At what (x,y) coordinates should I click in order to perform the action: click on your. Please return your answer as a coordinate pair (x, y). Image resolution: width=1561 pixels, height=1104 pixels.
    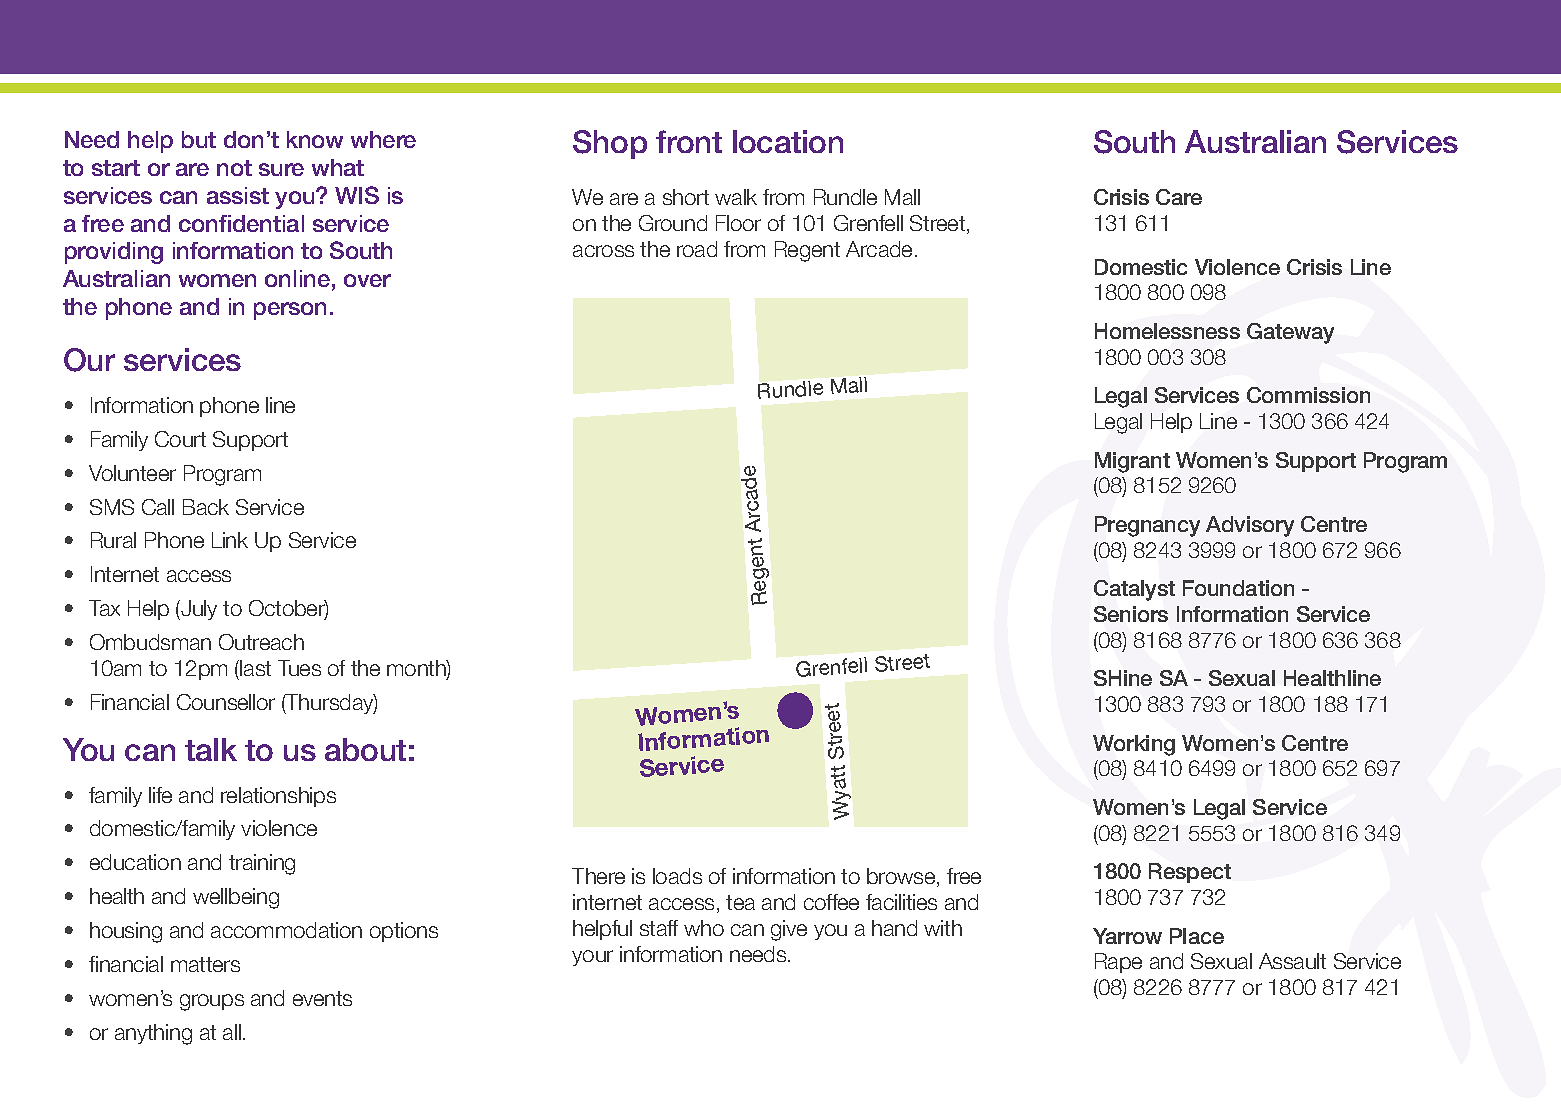
    Looking at the image, I should click on (592, 958).
